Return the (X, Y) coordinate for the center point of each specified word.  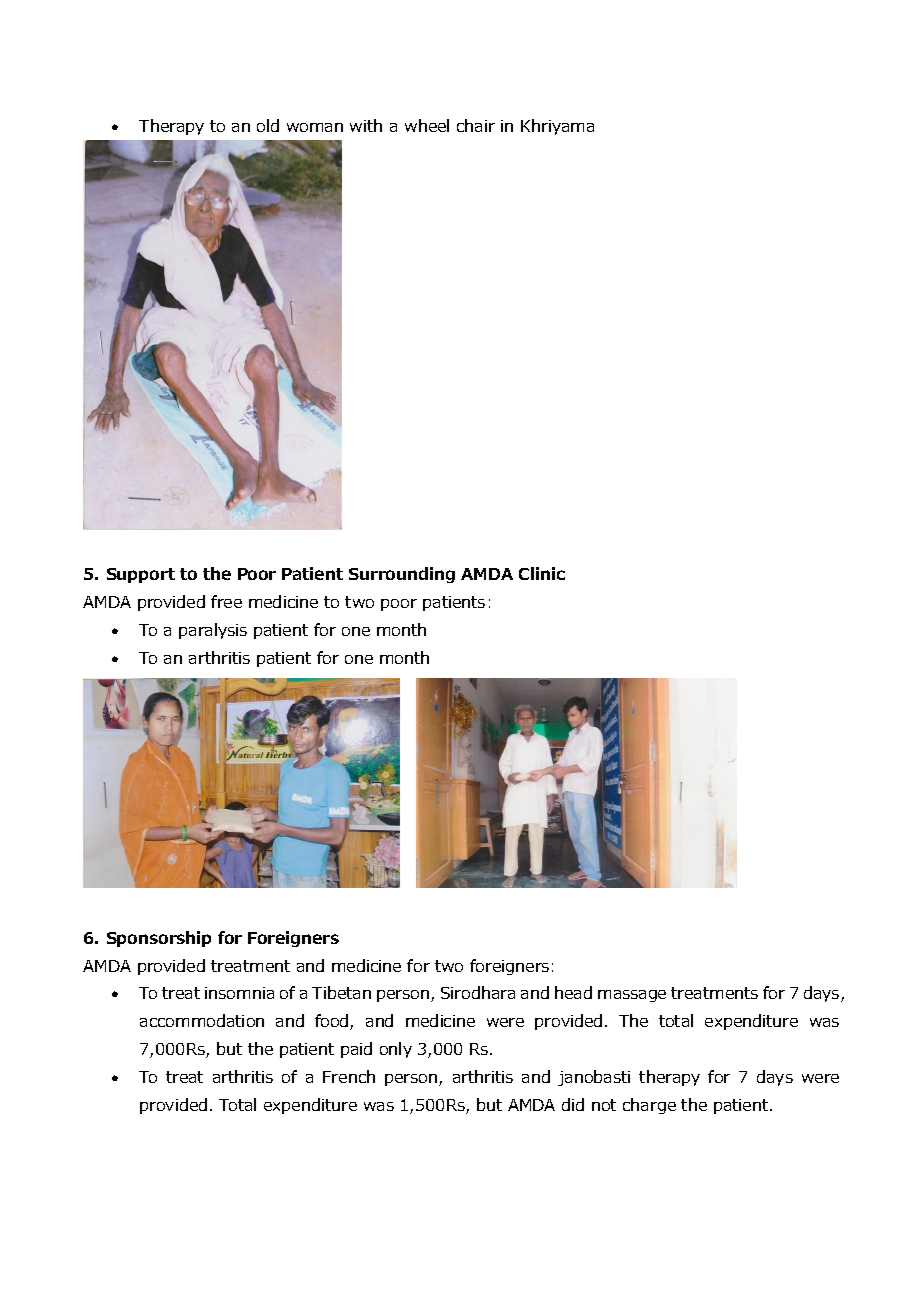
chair (476, 125)
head (573, 992)
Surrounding (402, 575)
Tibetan (341, 992)
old (268, 125)
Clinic (542, 573)
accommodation (202, 1020)
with (366, 125)
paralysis (213, 631)
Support (141, 575)
